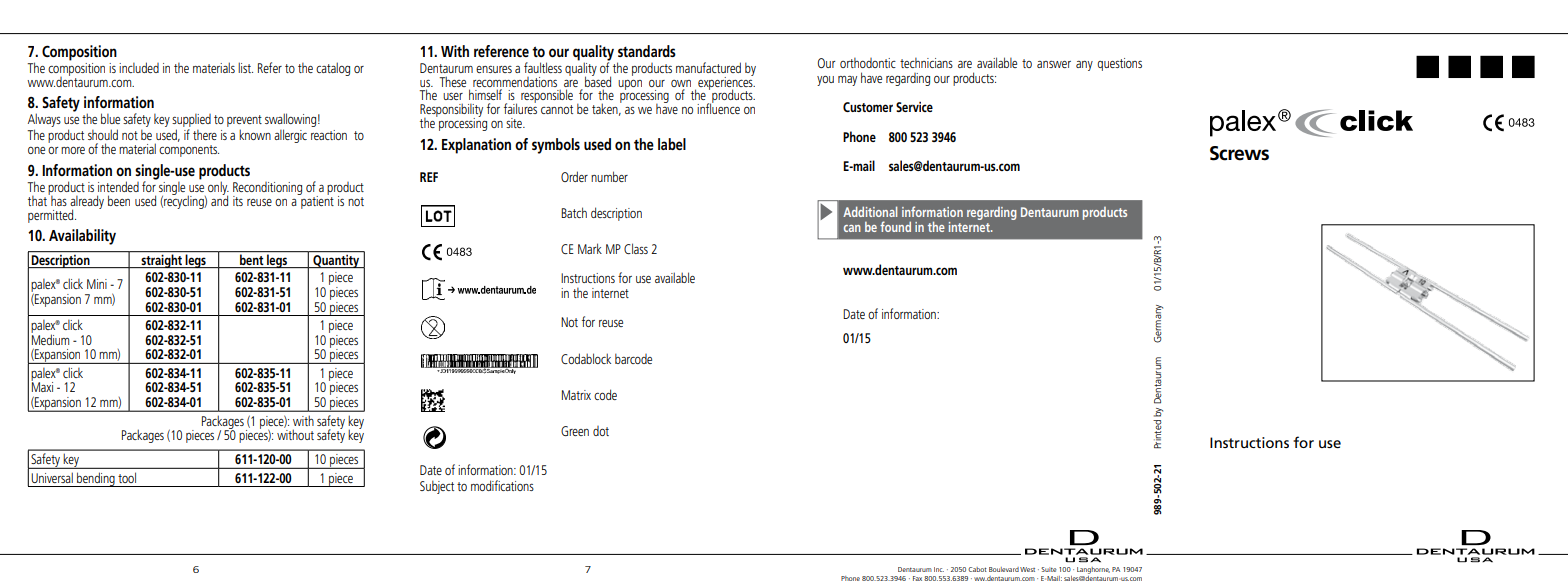 The image size is (1568, 588). Describe the element at coordinates (708, 67) in the screenshot. I see `manufactured` at that location.
